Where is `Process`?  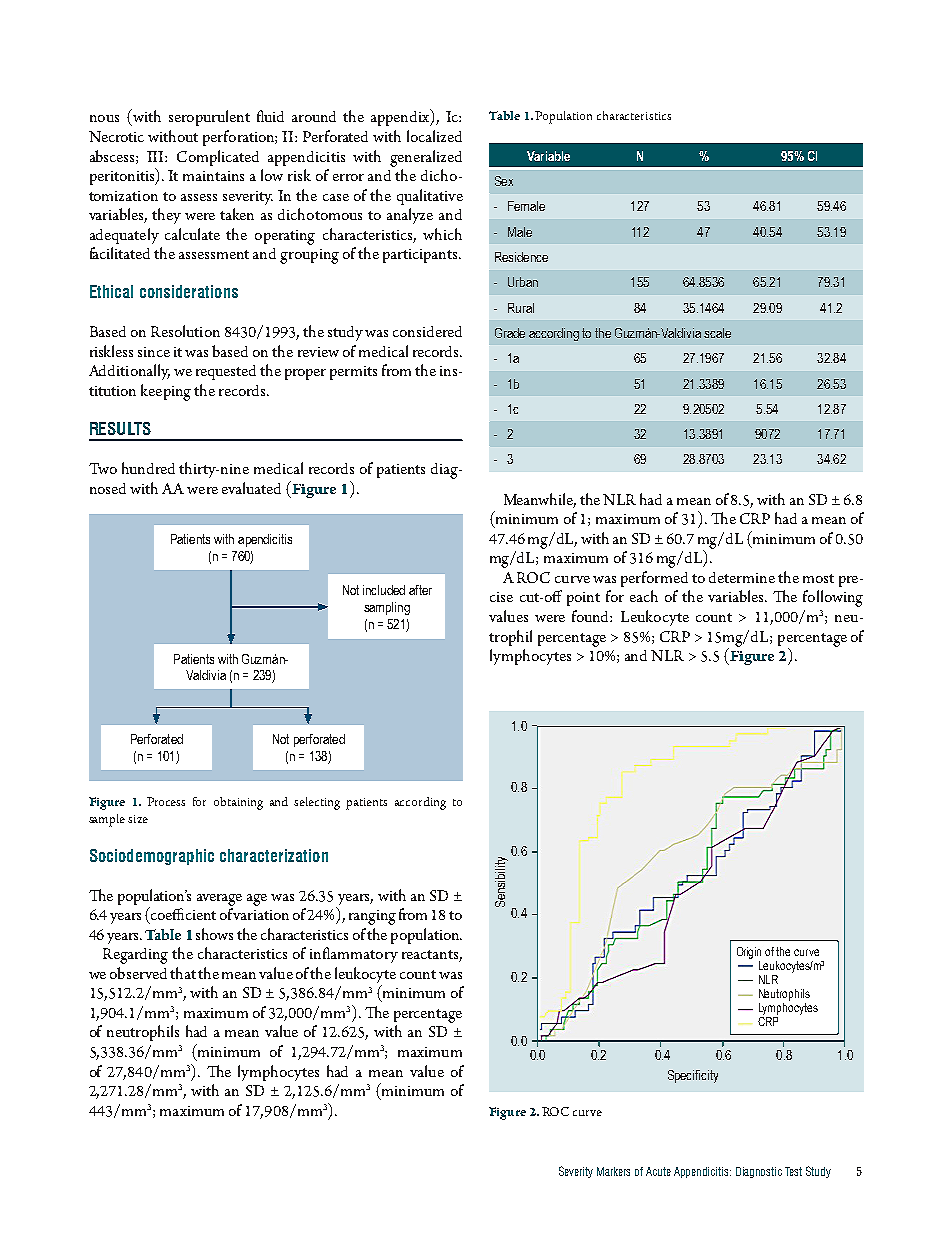
Process is located at coordinates (166, 801).
